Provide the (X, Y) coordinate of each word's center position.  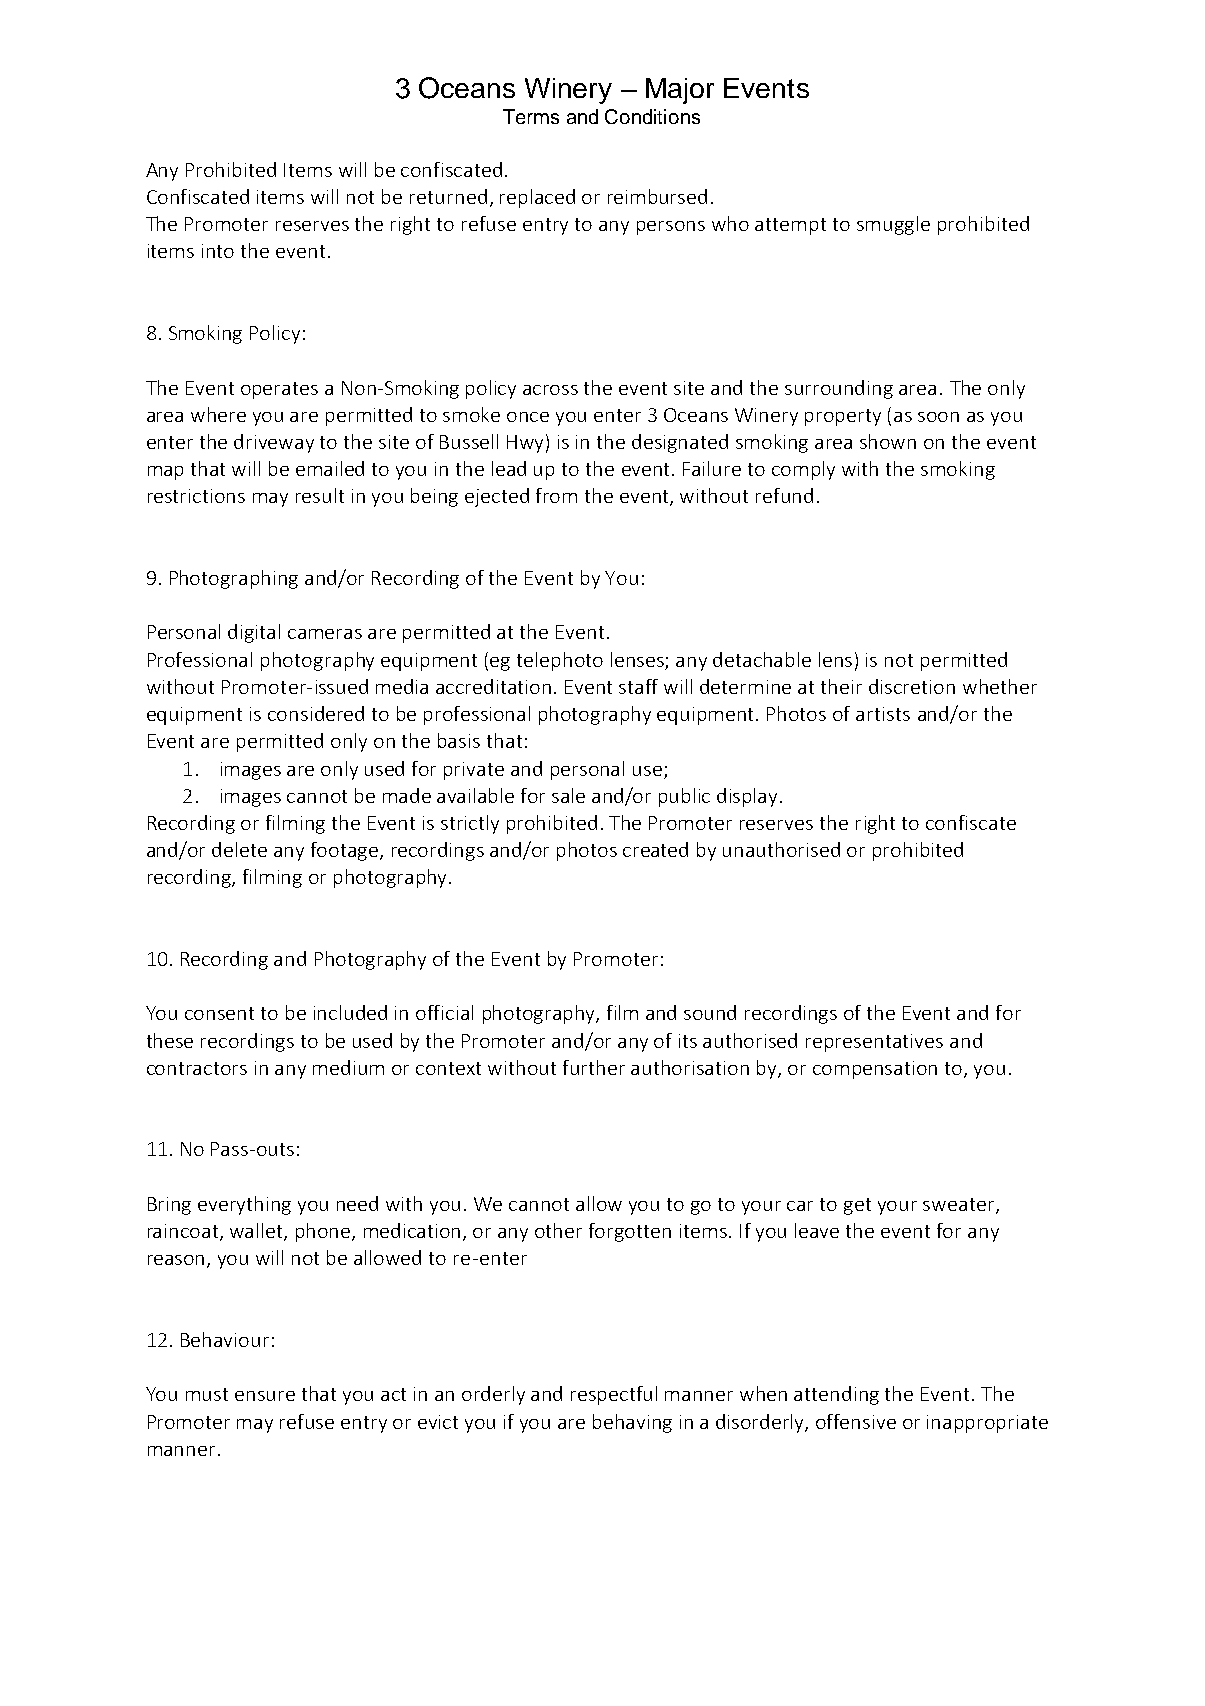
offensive (856, 1421)
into (218, 251)
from (556, 495)
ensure (265, 1396)
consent (219, 1013)
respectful (614, 1395)
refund (784, 495)
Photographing (234, 579)
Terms (531, 116)
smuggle (893, 225)
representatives (874, 1043)
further (594, 1067)
